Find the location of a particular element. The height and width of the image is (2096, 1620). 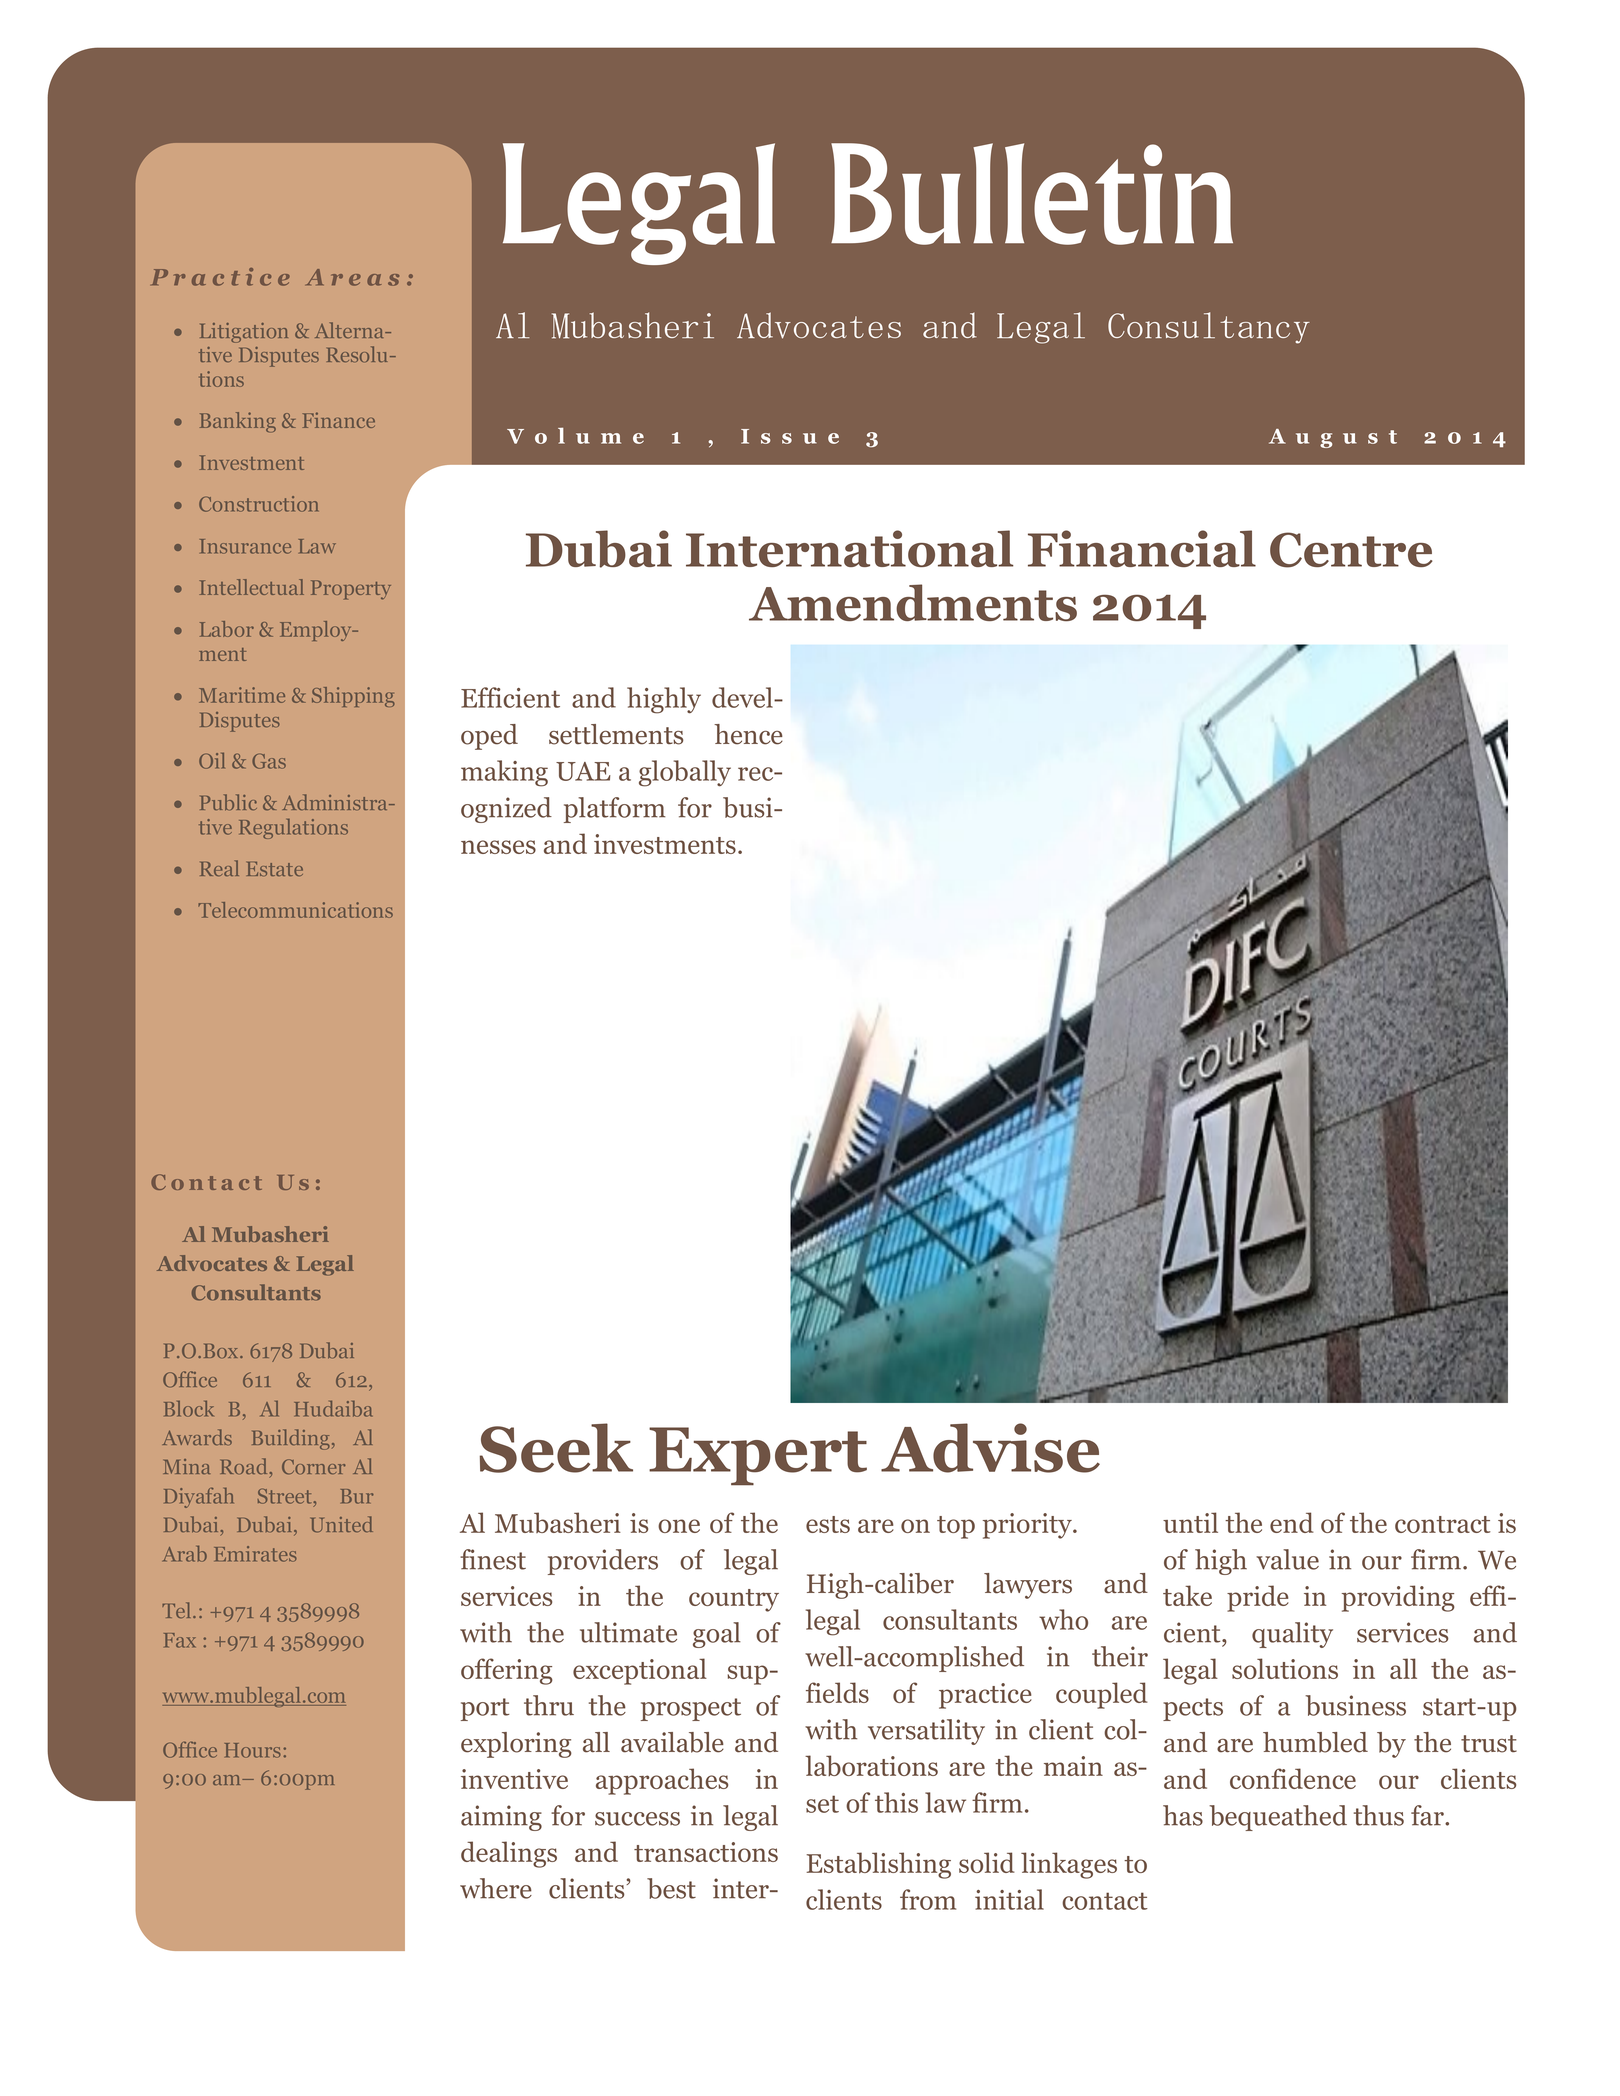

Advise is located at coordinates (990, 1448).
